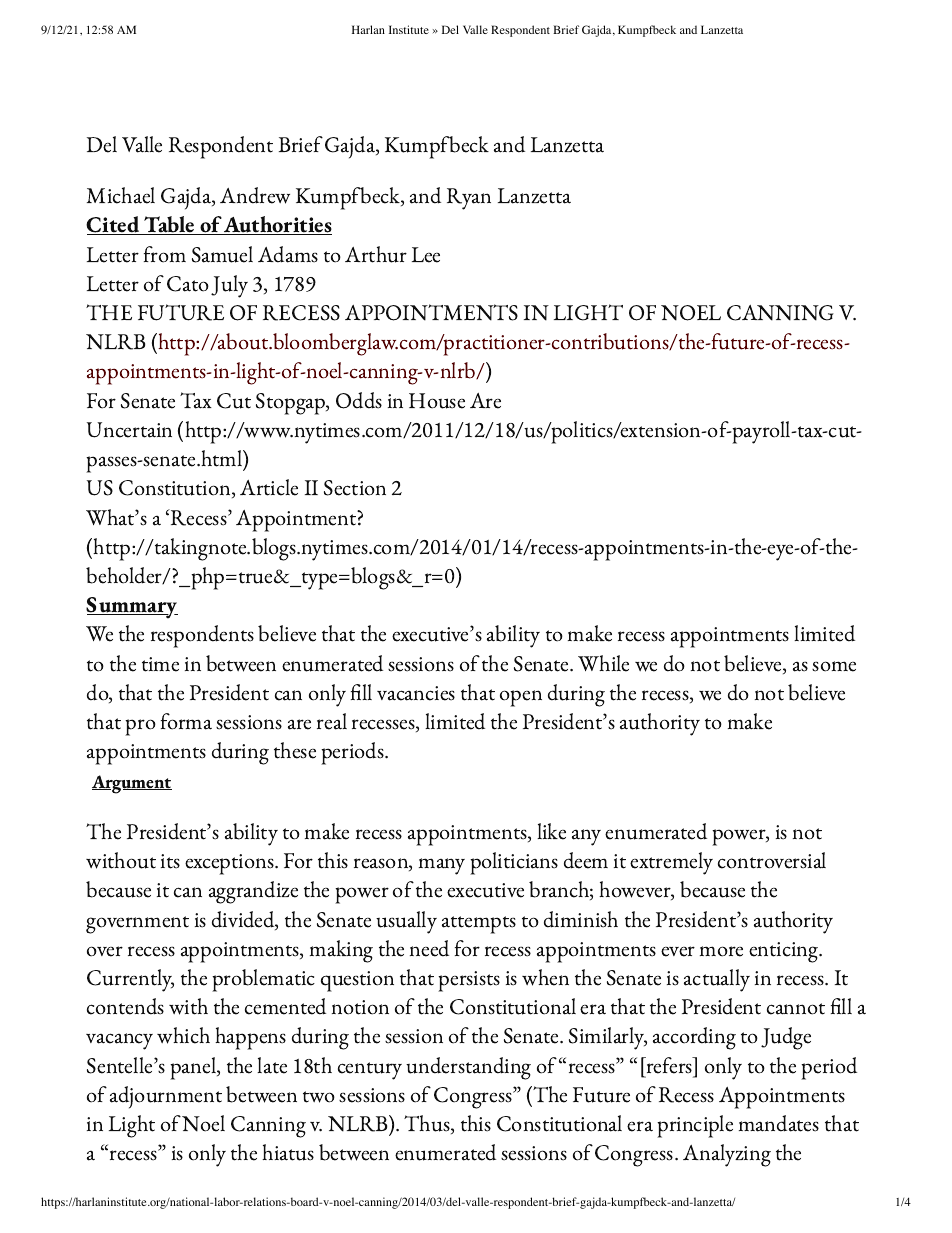 This screenshot has height=1233, width=952. Describe the element at coordinates (834, 666) in the screenshot. I see `some` at that location.
